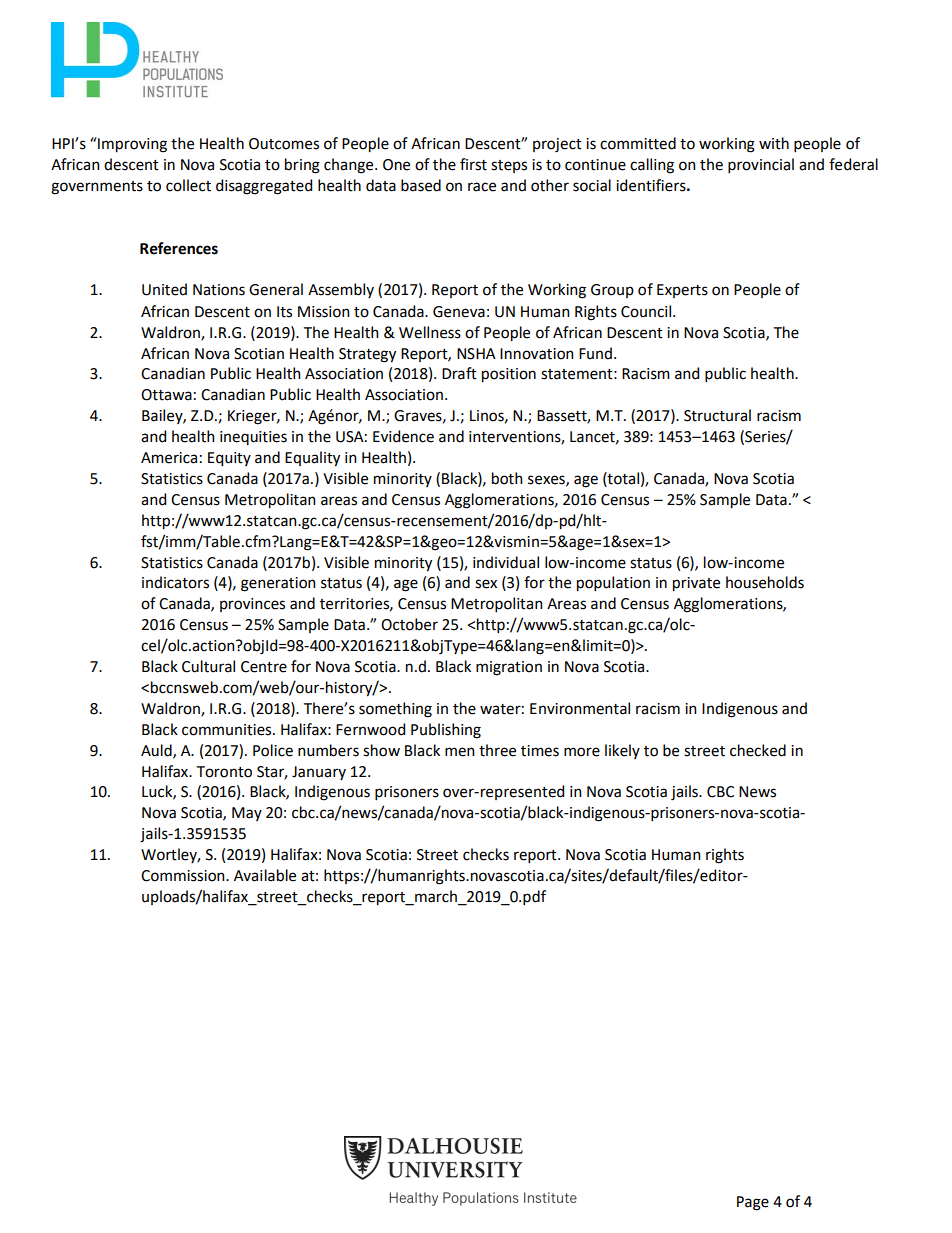 This image has height=1233, width=952. I want to click on Cultural, so click(208, 666).
